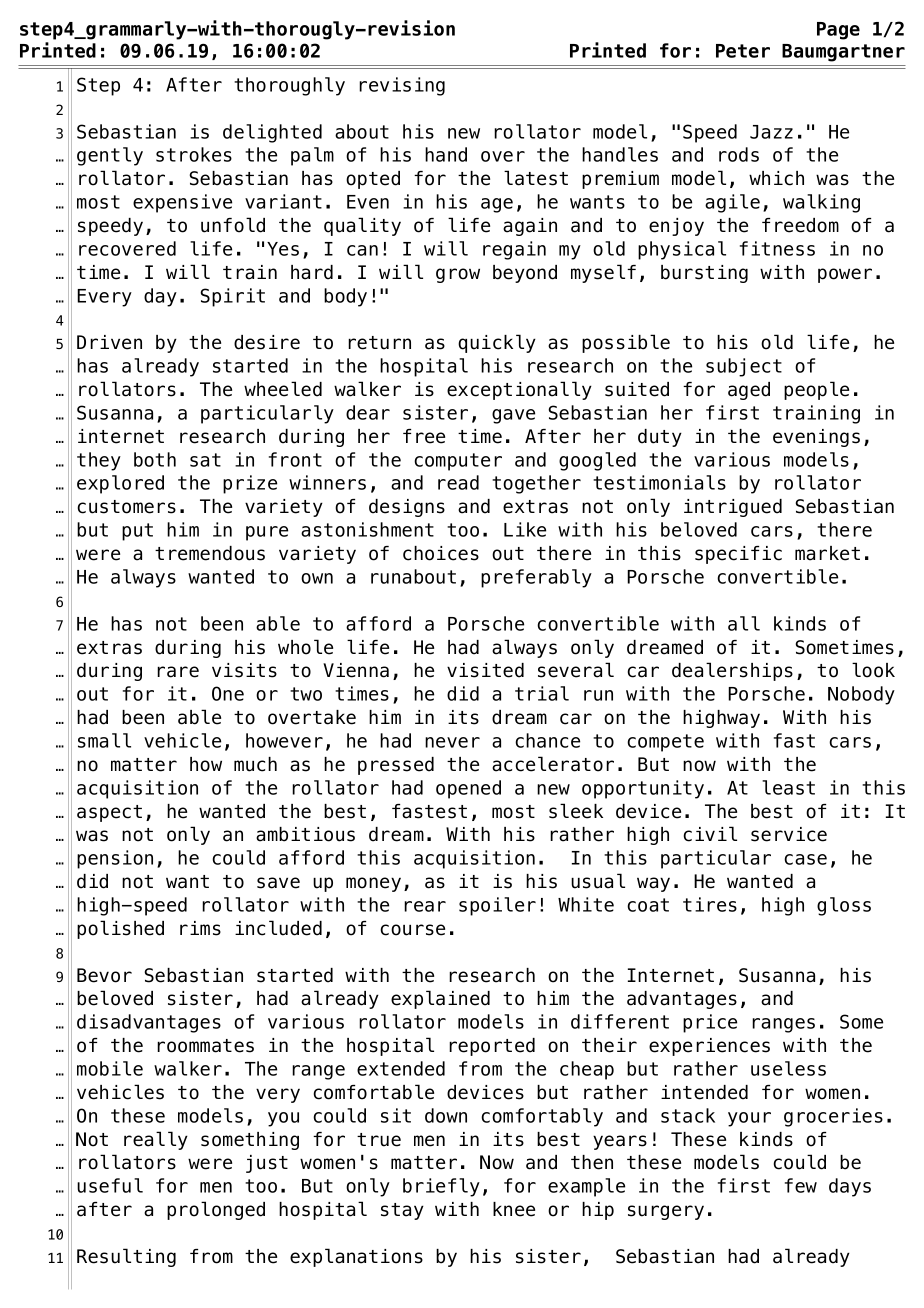  I want to click on computer, so click(458, 462).
